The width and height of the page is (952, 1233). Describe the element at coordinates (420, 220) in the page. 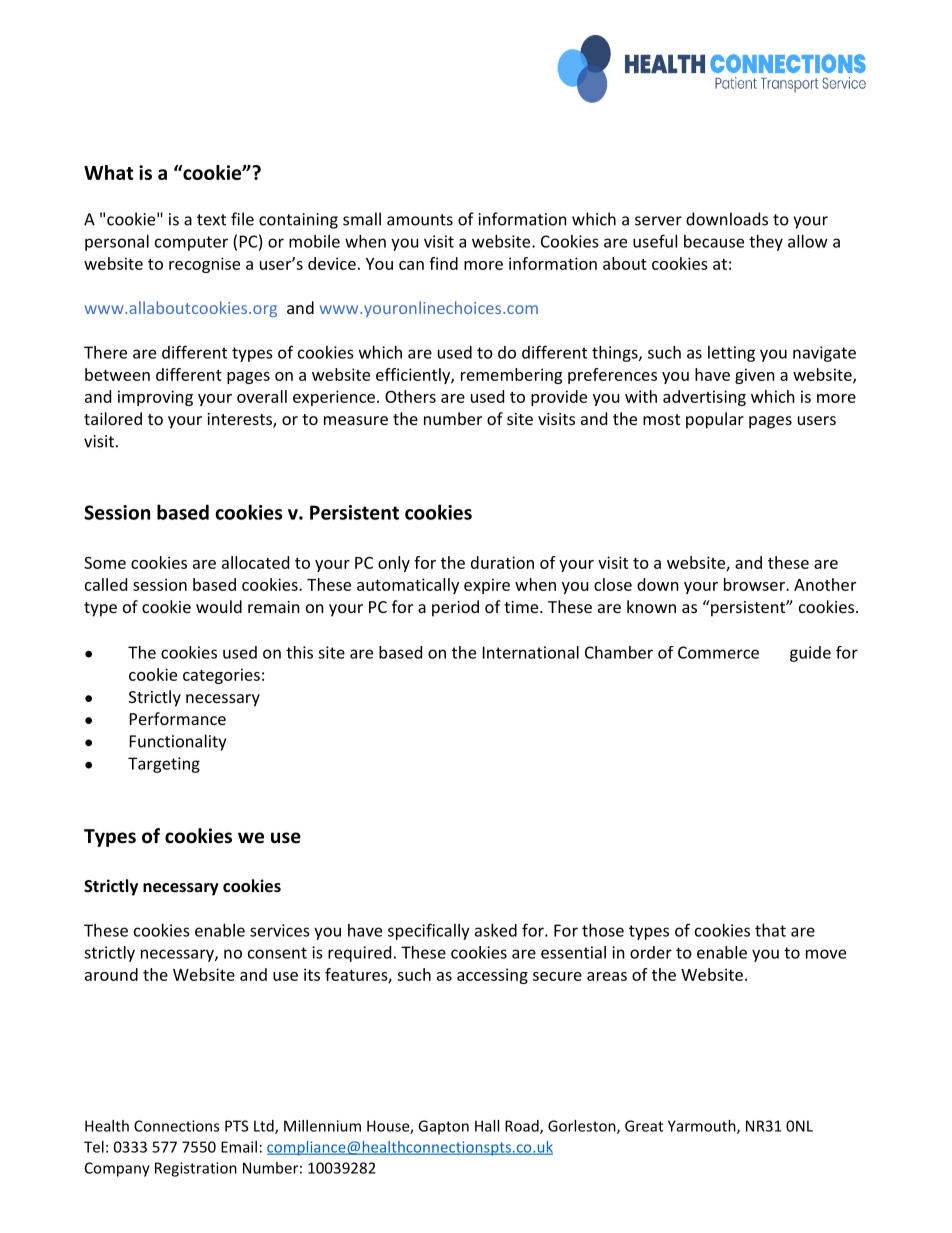

I see `amounts` at that location.
